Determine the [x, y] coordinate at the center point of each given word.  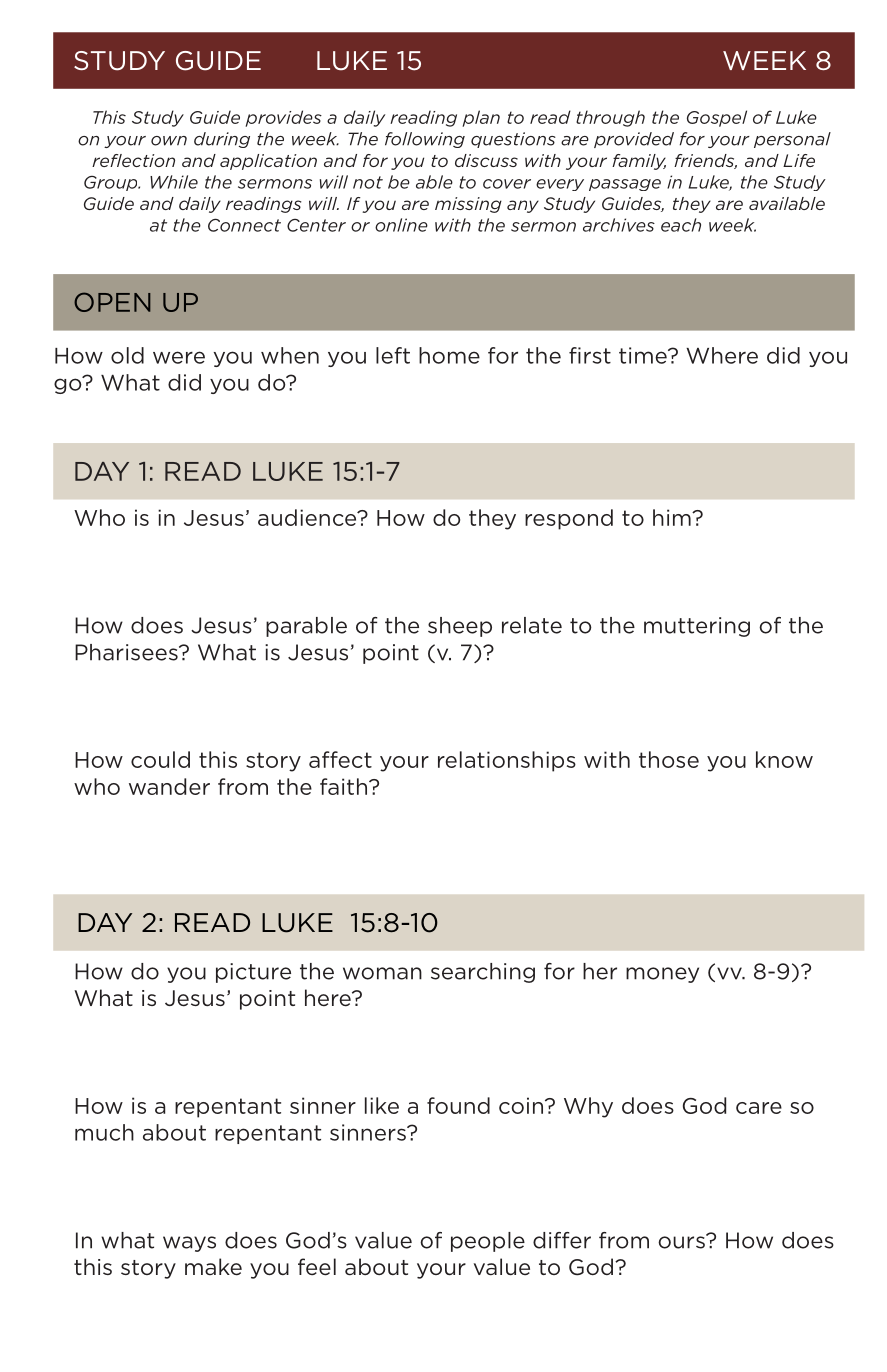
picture [253, 973]
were [179, 357]
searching [483, 973]
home [449, 355]
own [169, 141]
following [425, 140]
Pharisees [127, 652]
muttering [697, 627]
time [644, 355]
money [662, 975]
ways [189, 1244]
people [488, 1242]
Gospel [717, 118]
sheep [460, 627]
